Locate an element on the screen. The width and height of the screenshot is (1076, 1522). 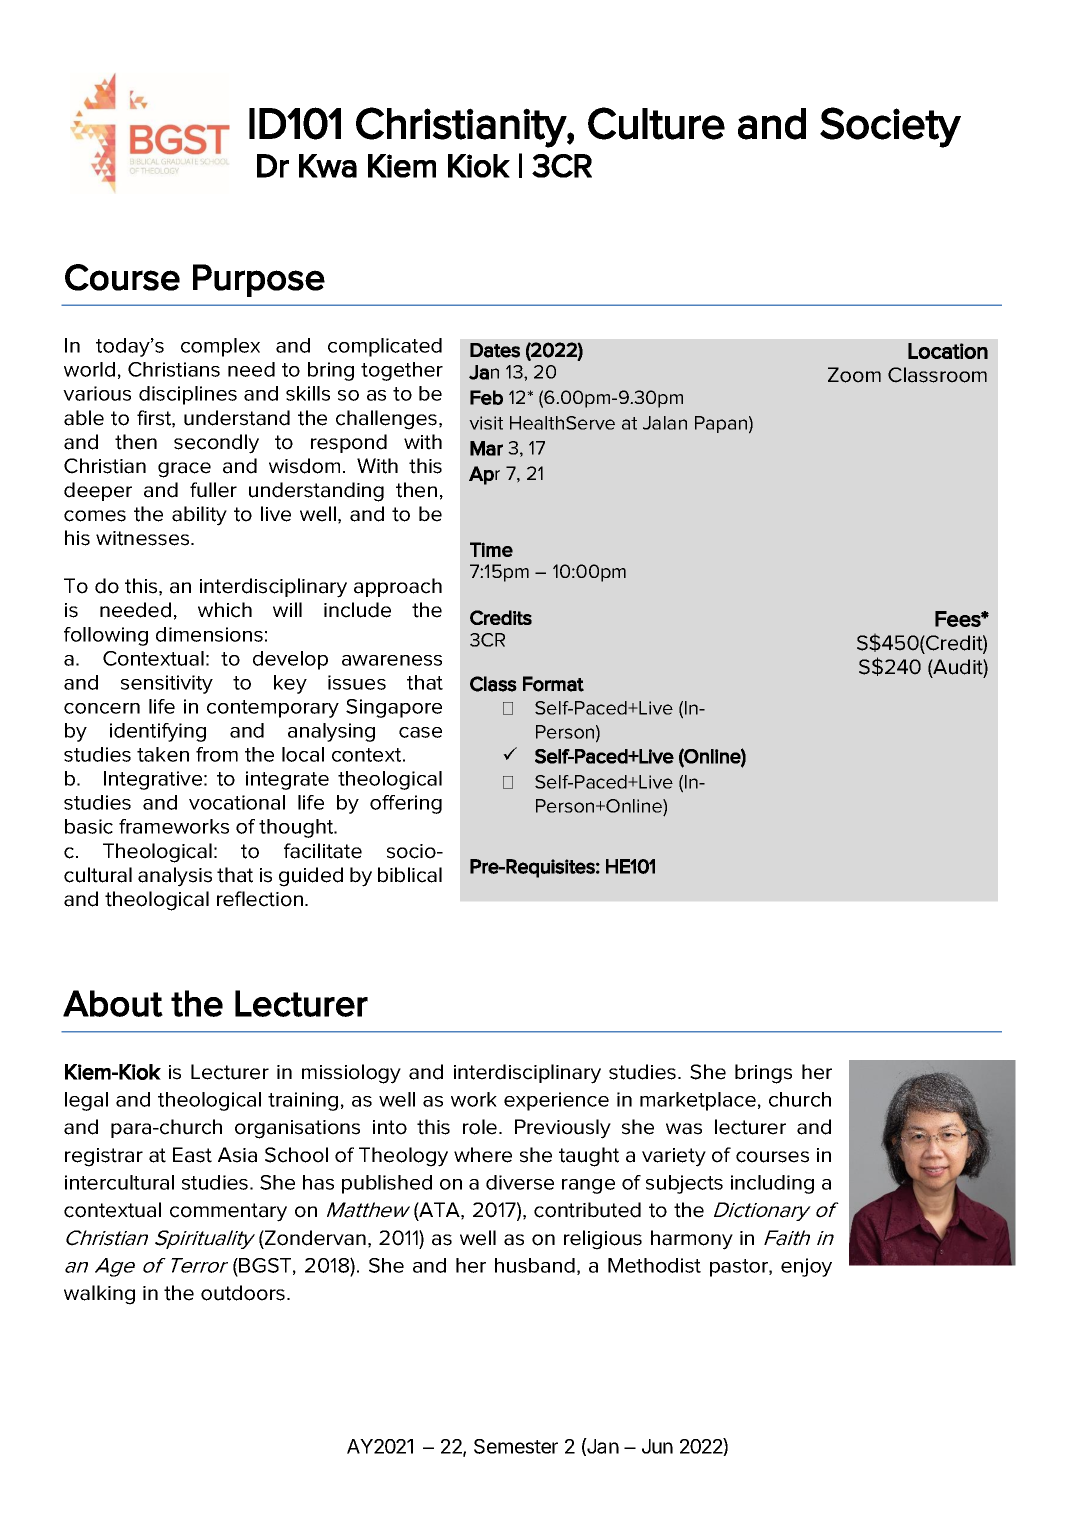
which is located at coordinates (225, 610).
